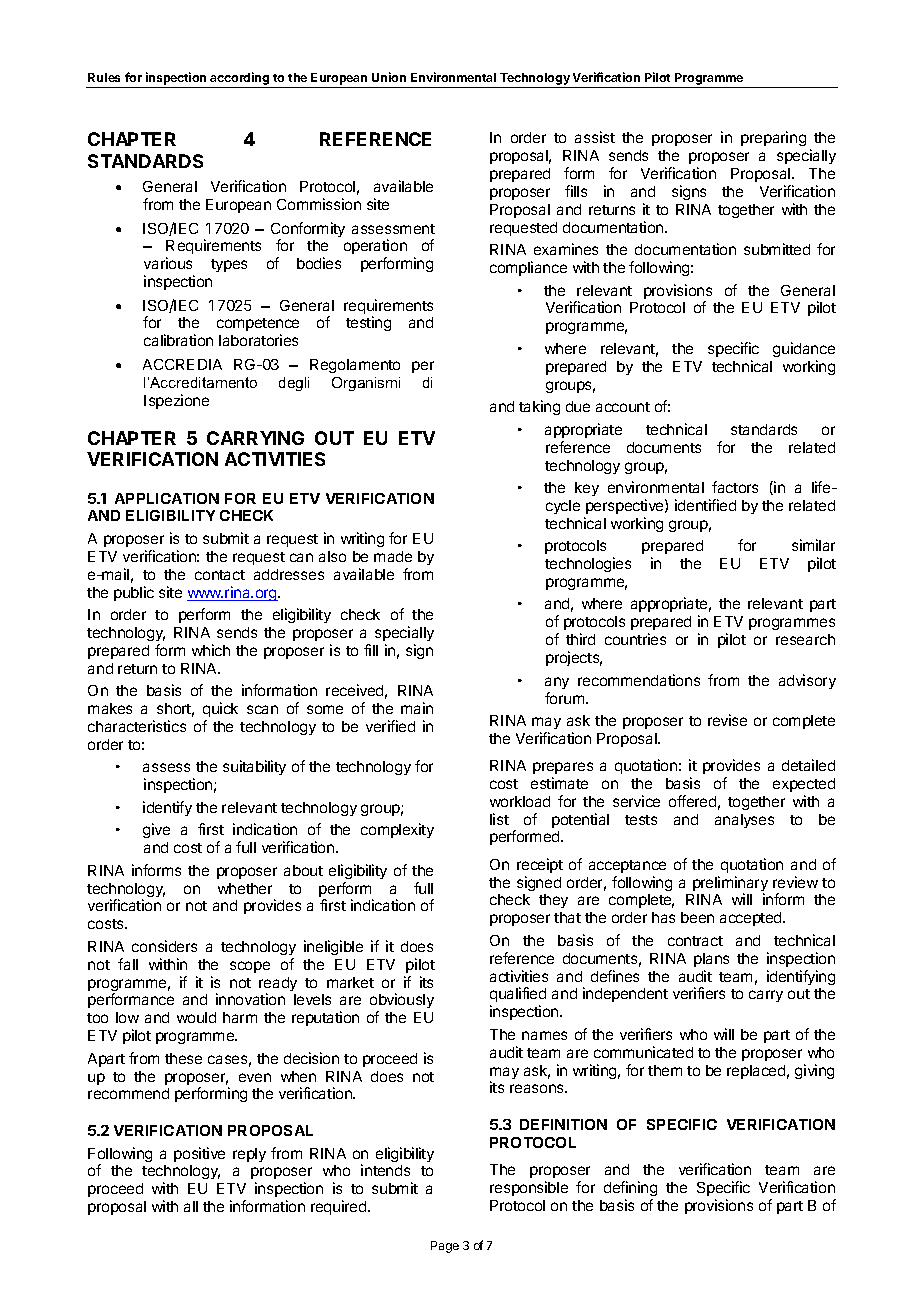 The width and height of the screenshot is (924, 1308). What do you see at coordinates (211, 650) in the screenshot?
I see `which` at bounding box center [211, 650].
